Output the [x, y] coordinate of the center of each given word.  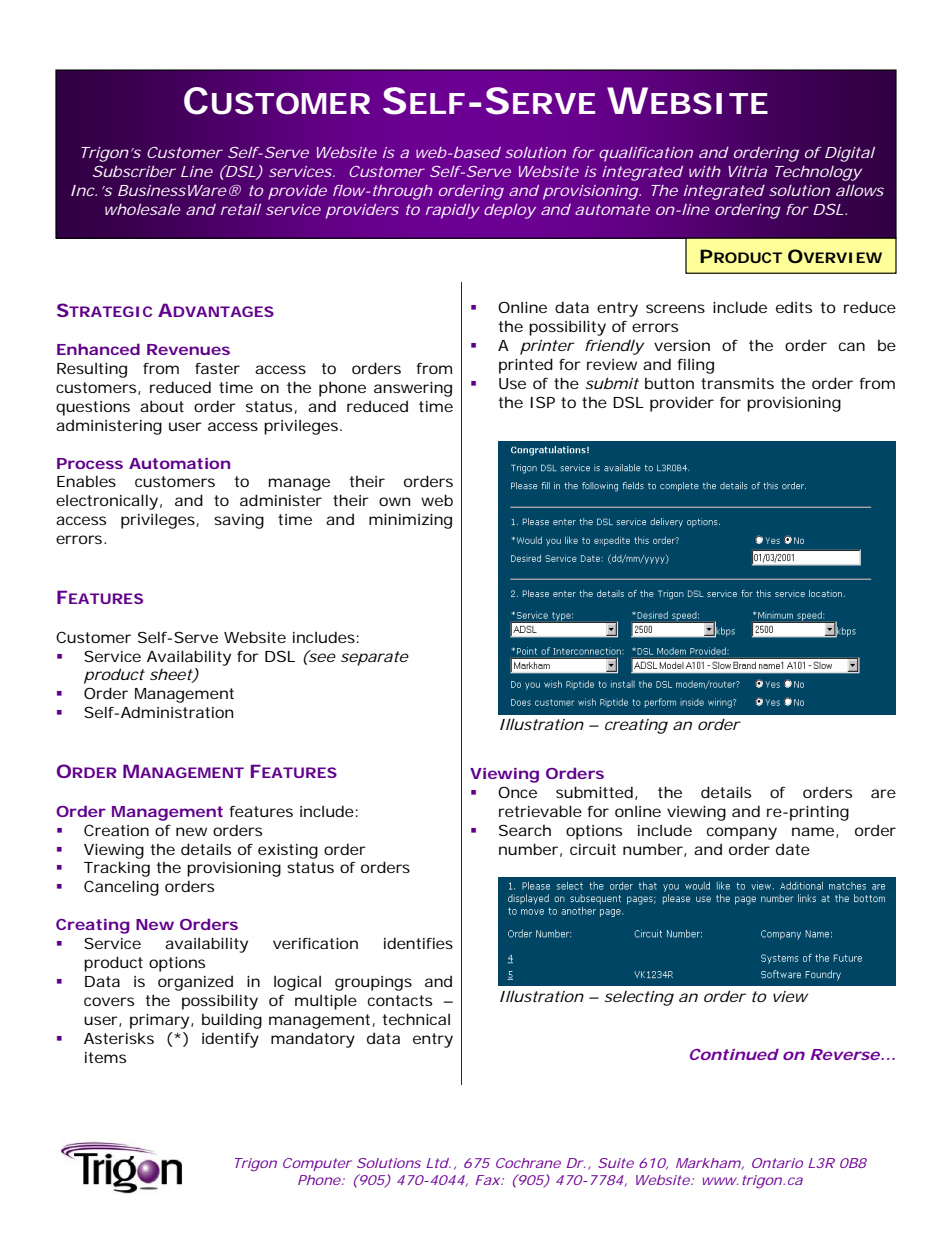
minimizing [410, 521]
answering [413, 389]
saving [239, 521]
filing [695, 366]
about [162, 406]
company [742, 833]
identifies [418, 943]
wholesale [143, 209]
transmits [737, 383]
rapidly [452, 211]
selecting [639, 998]
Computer [317, 1164]
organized [195, 983]
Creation [116, 830]
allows [860, 190]
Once [517, 792]
